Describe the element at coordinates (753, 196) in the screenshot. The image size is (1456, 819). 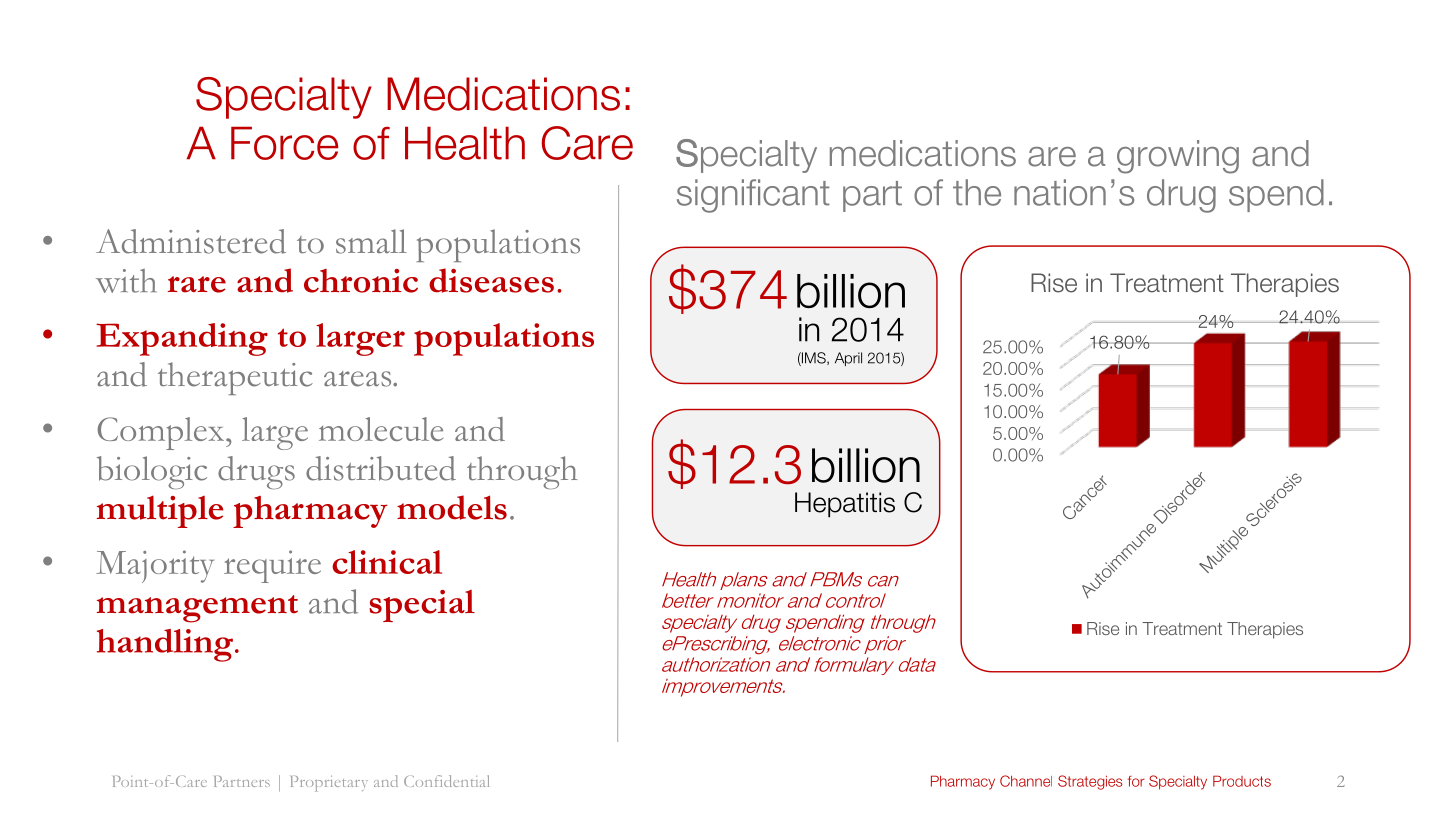
I see `significant` at that location.
